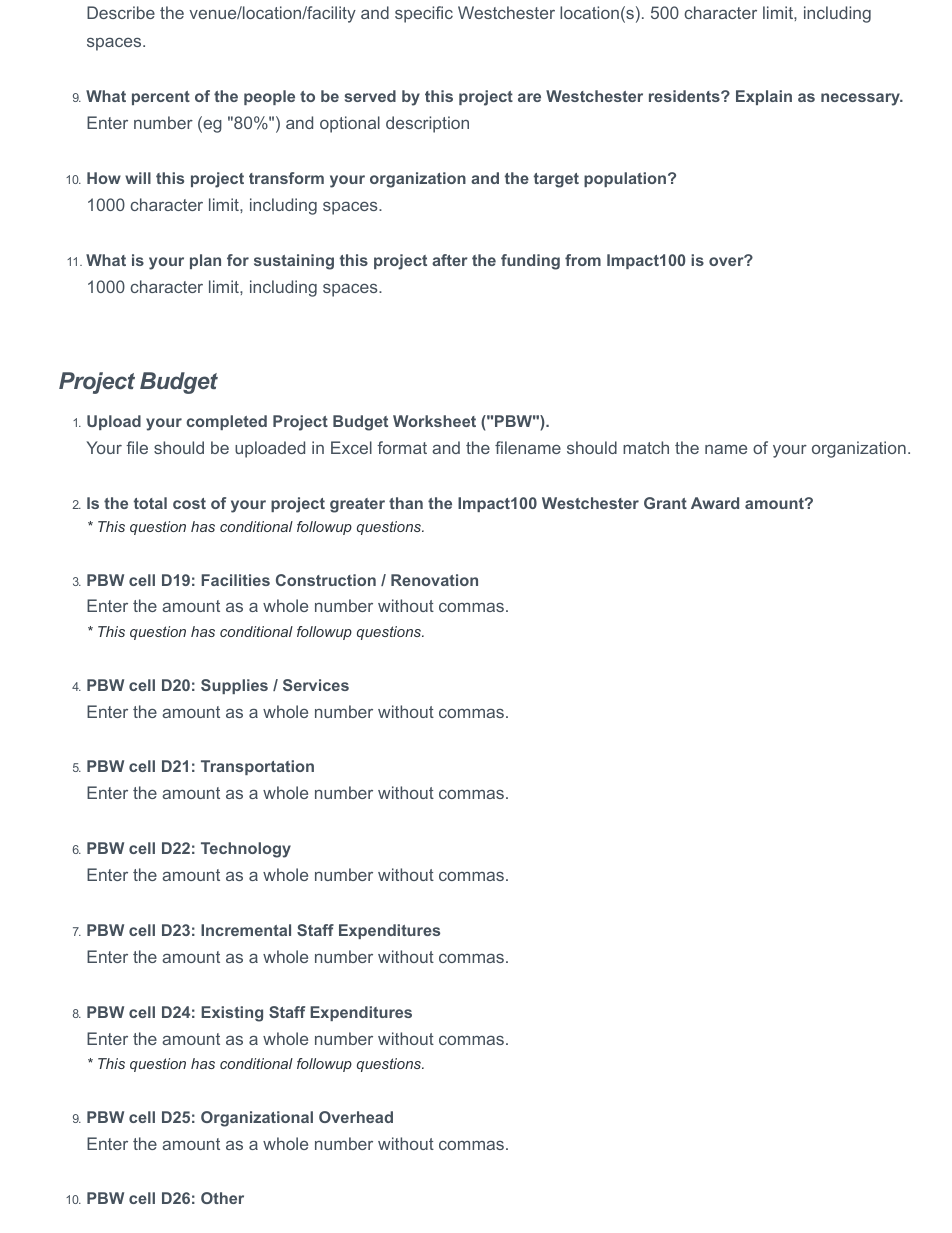  What do you see at coordinates (715, 503) in the screenshot?
I see `Award` at bounding box center [715, 503].
